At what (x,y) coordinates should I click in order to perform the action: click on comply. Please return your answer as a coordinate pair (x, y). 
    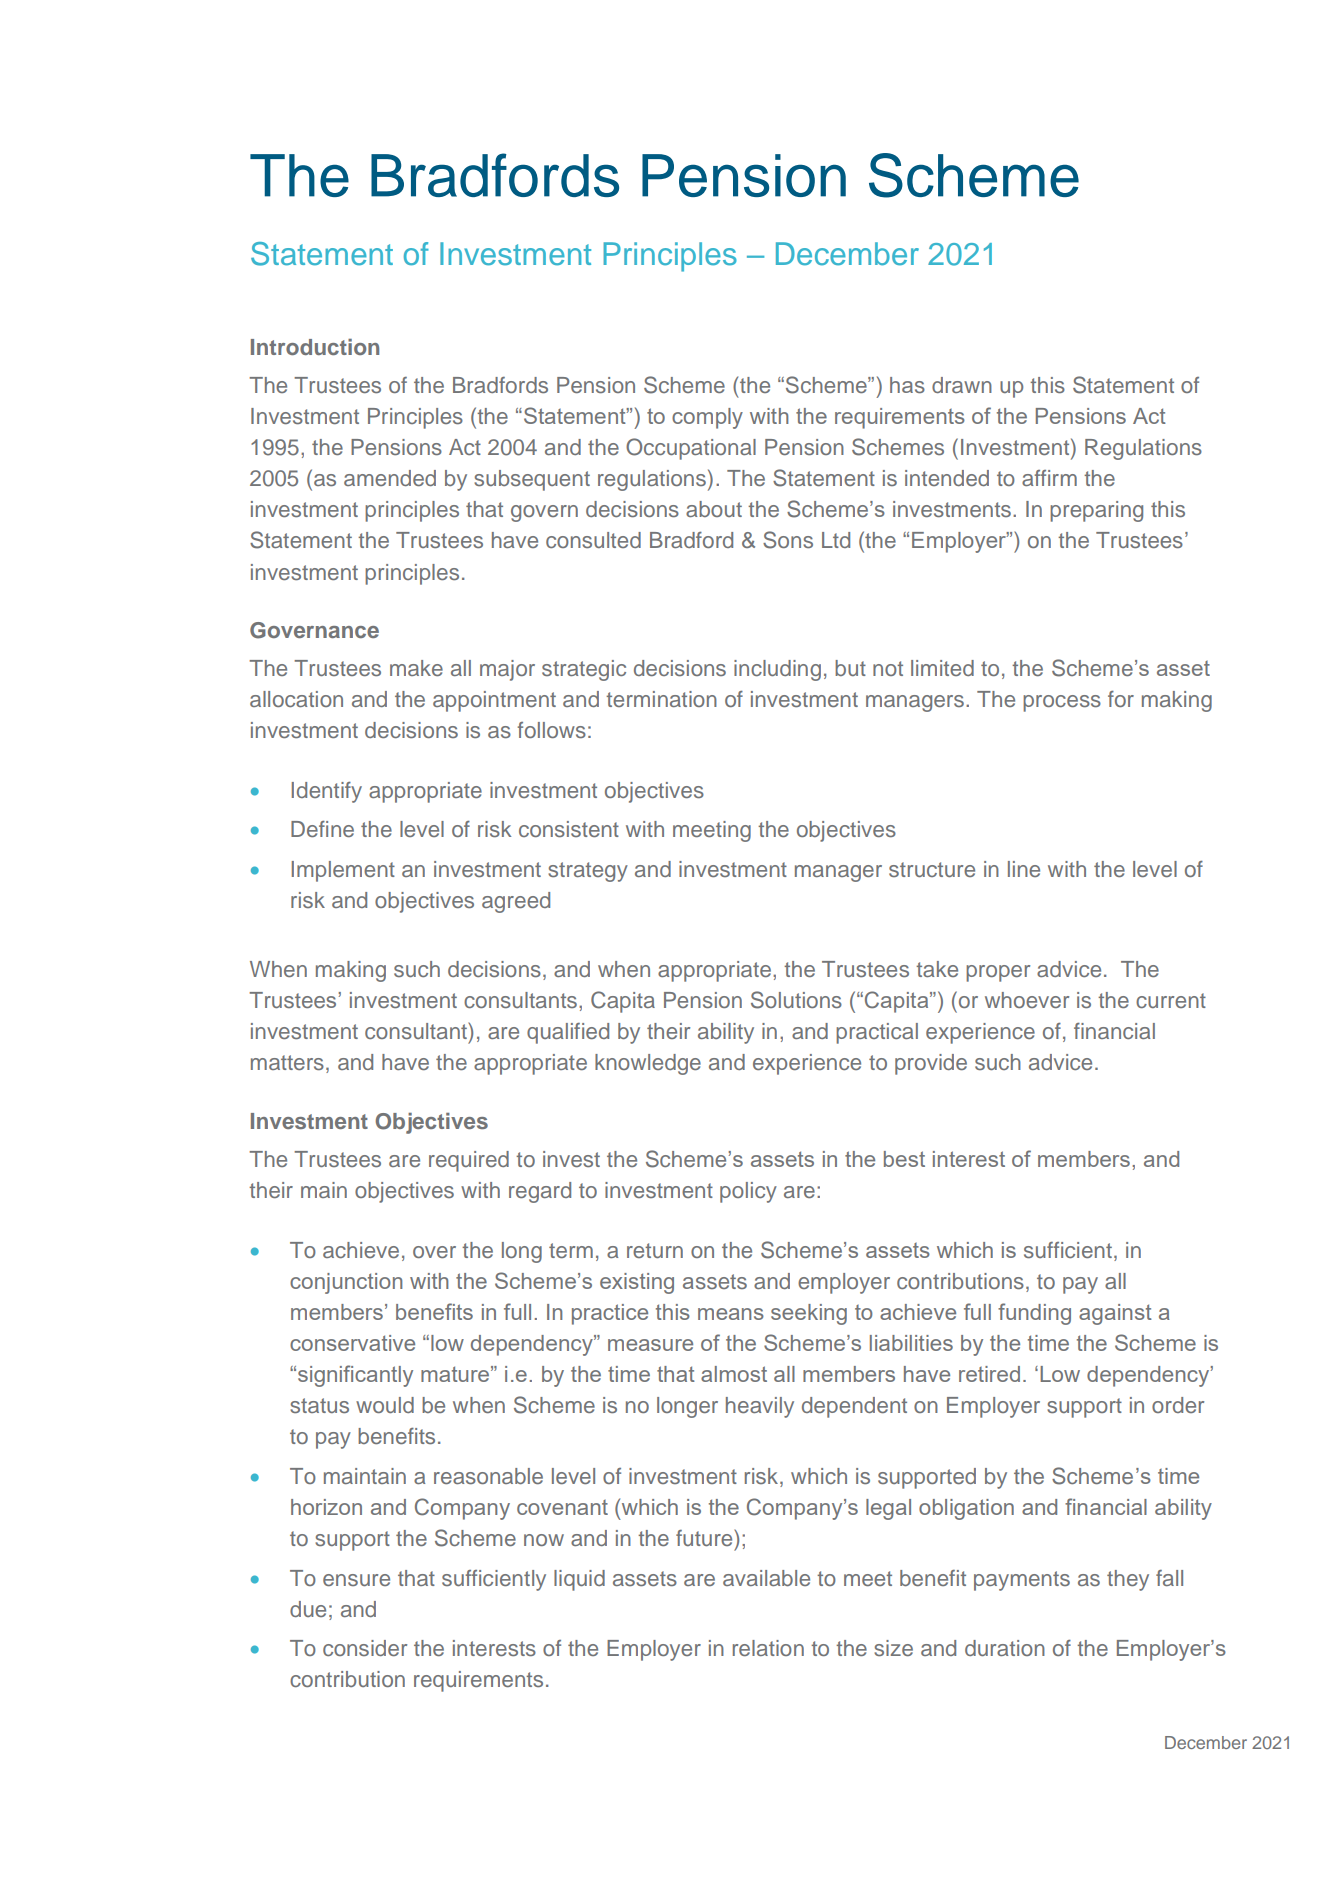
    Looking at the image, I should click on (707, 418).
